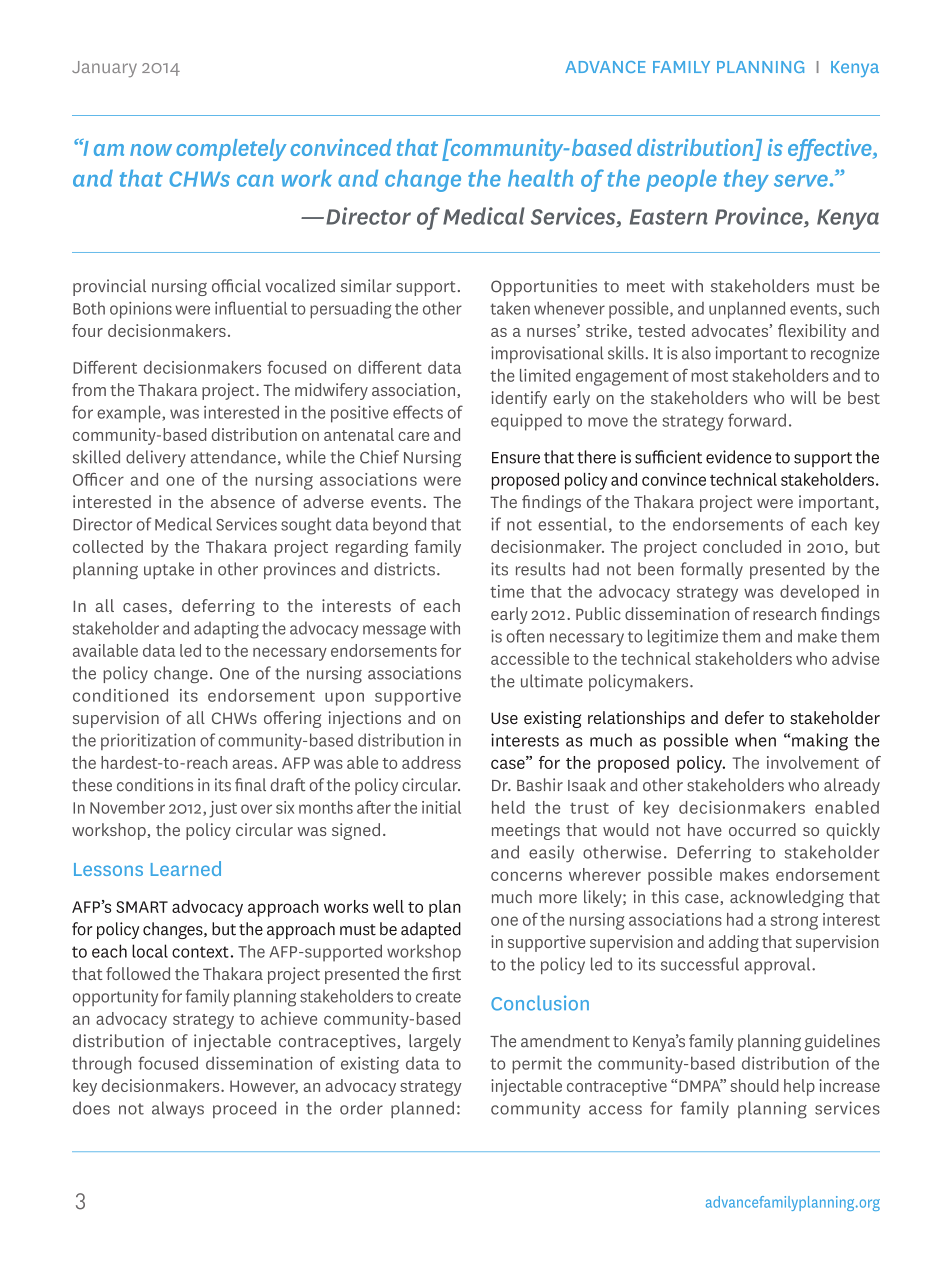 This screenshot has height=1267, width=952. I want to click on January, so click(104, 69).
